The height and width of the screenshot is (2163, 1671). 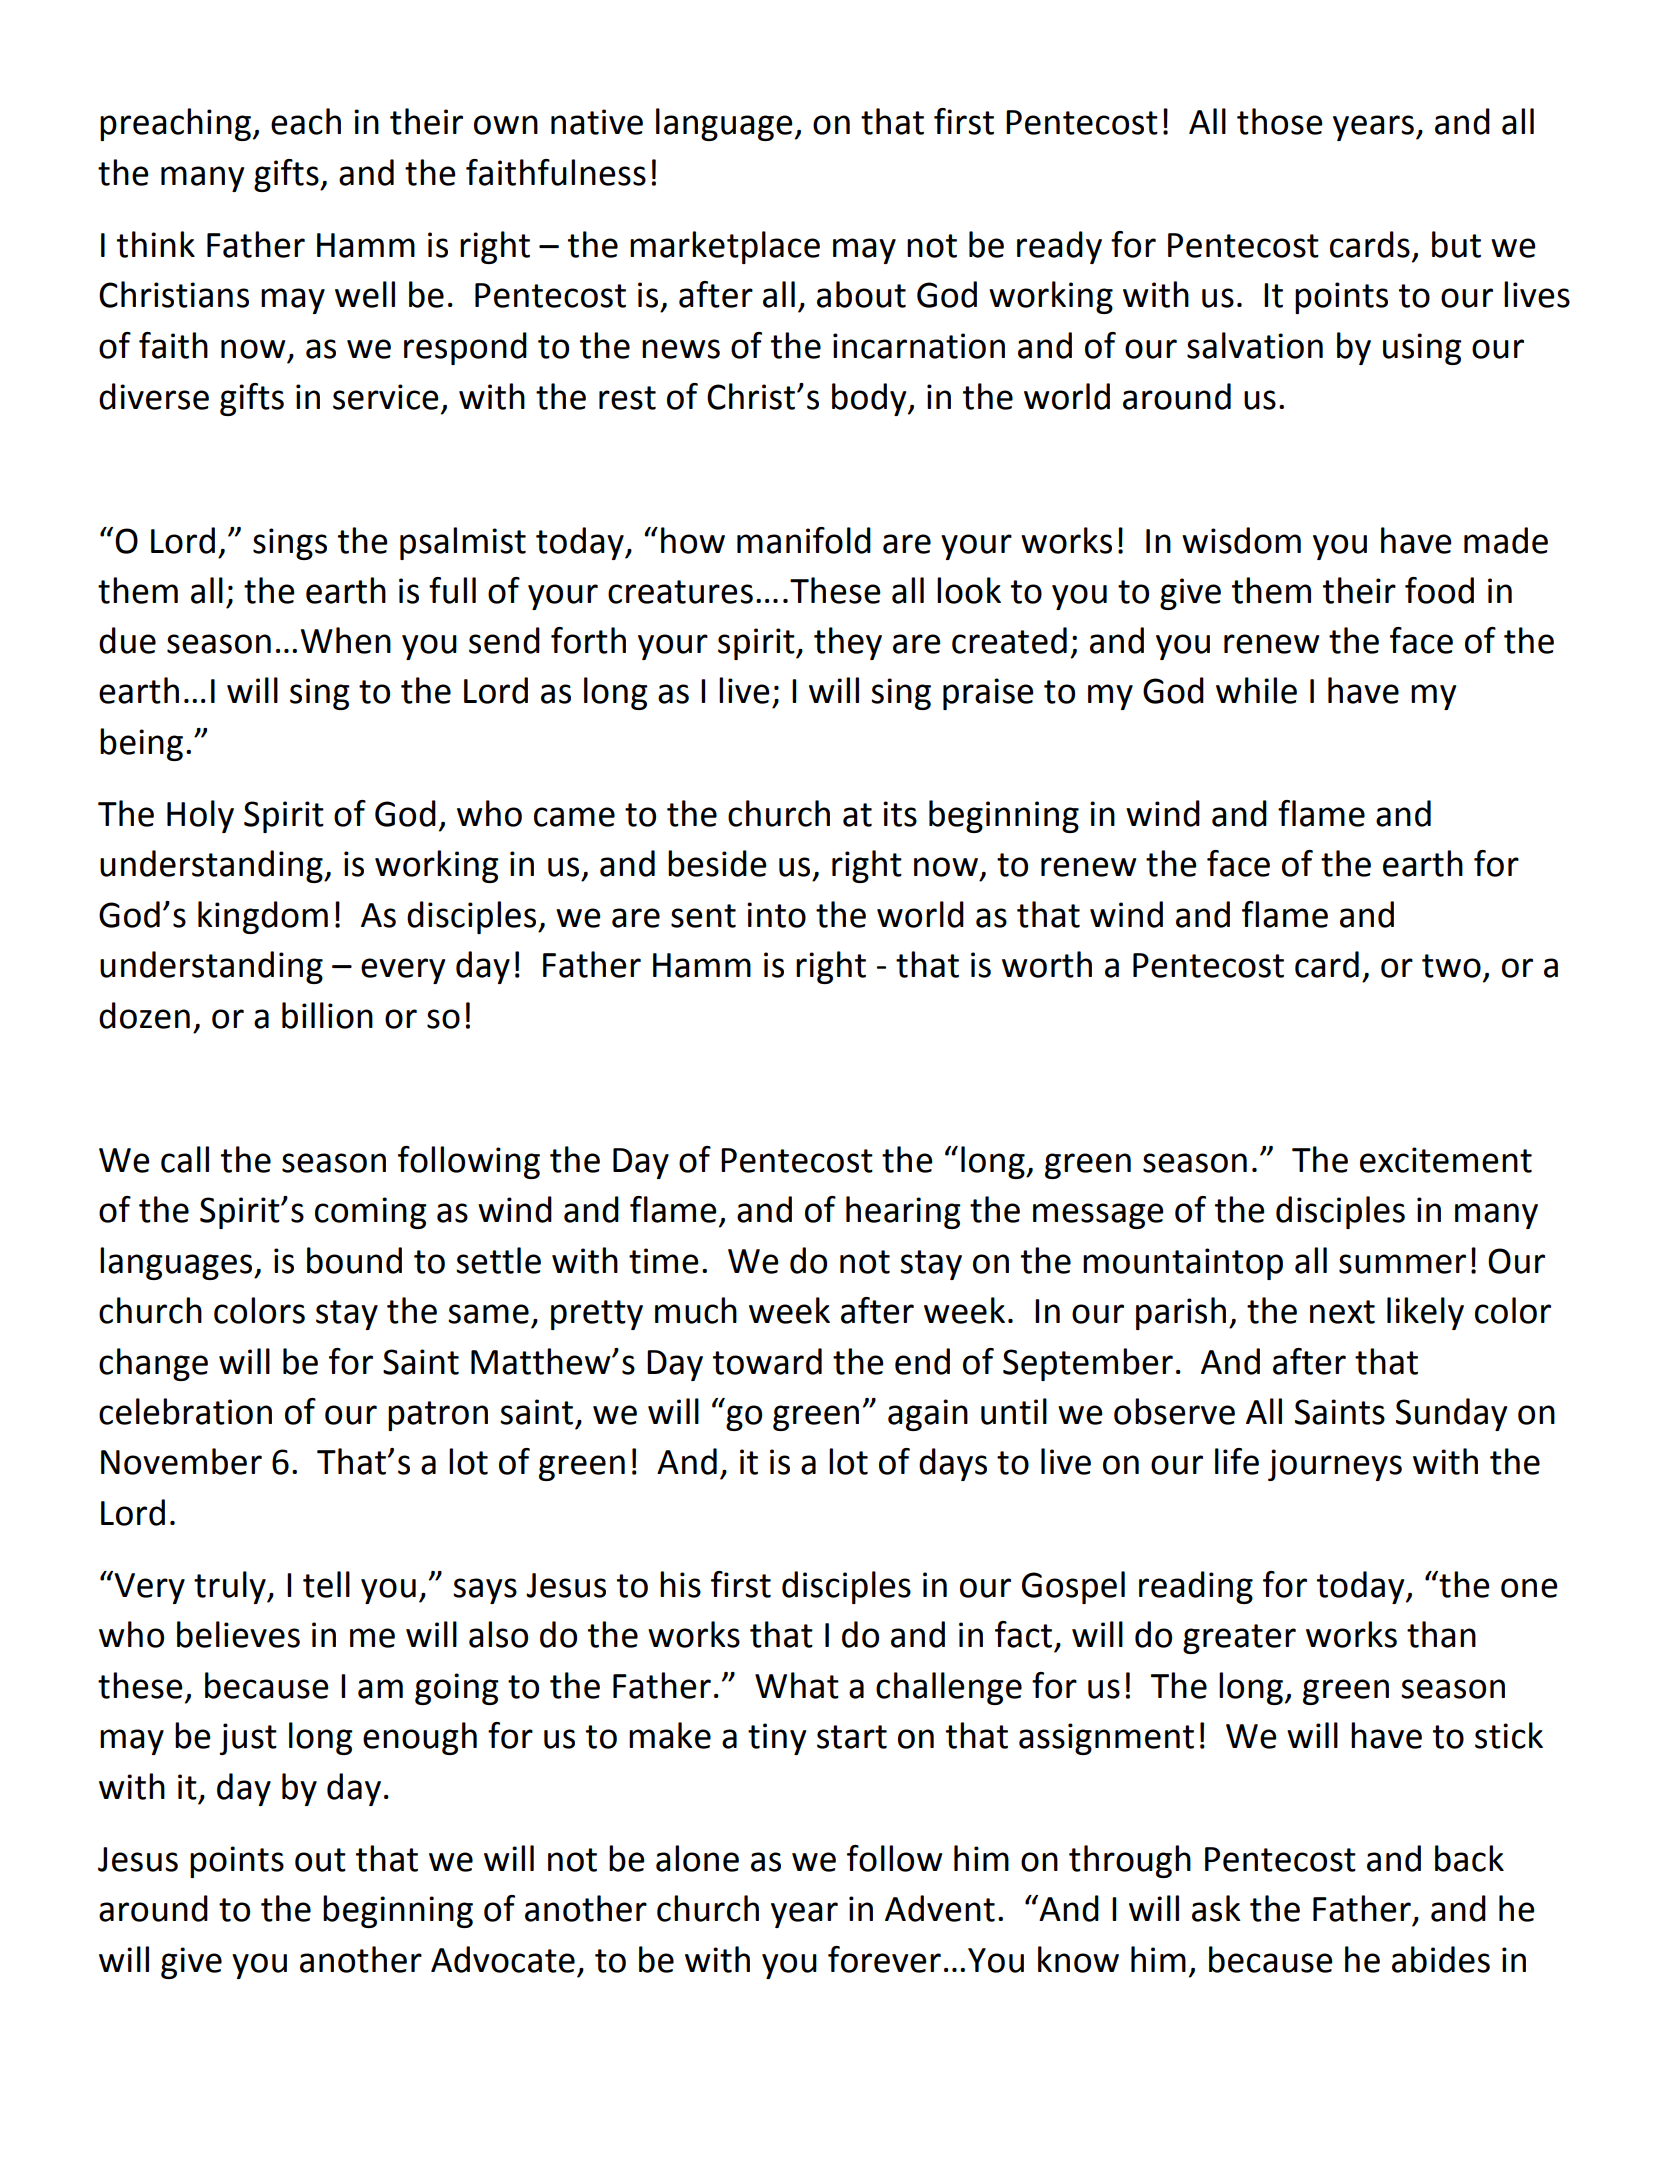 I want to click on marketplace, so click(x=725, y=247).
